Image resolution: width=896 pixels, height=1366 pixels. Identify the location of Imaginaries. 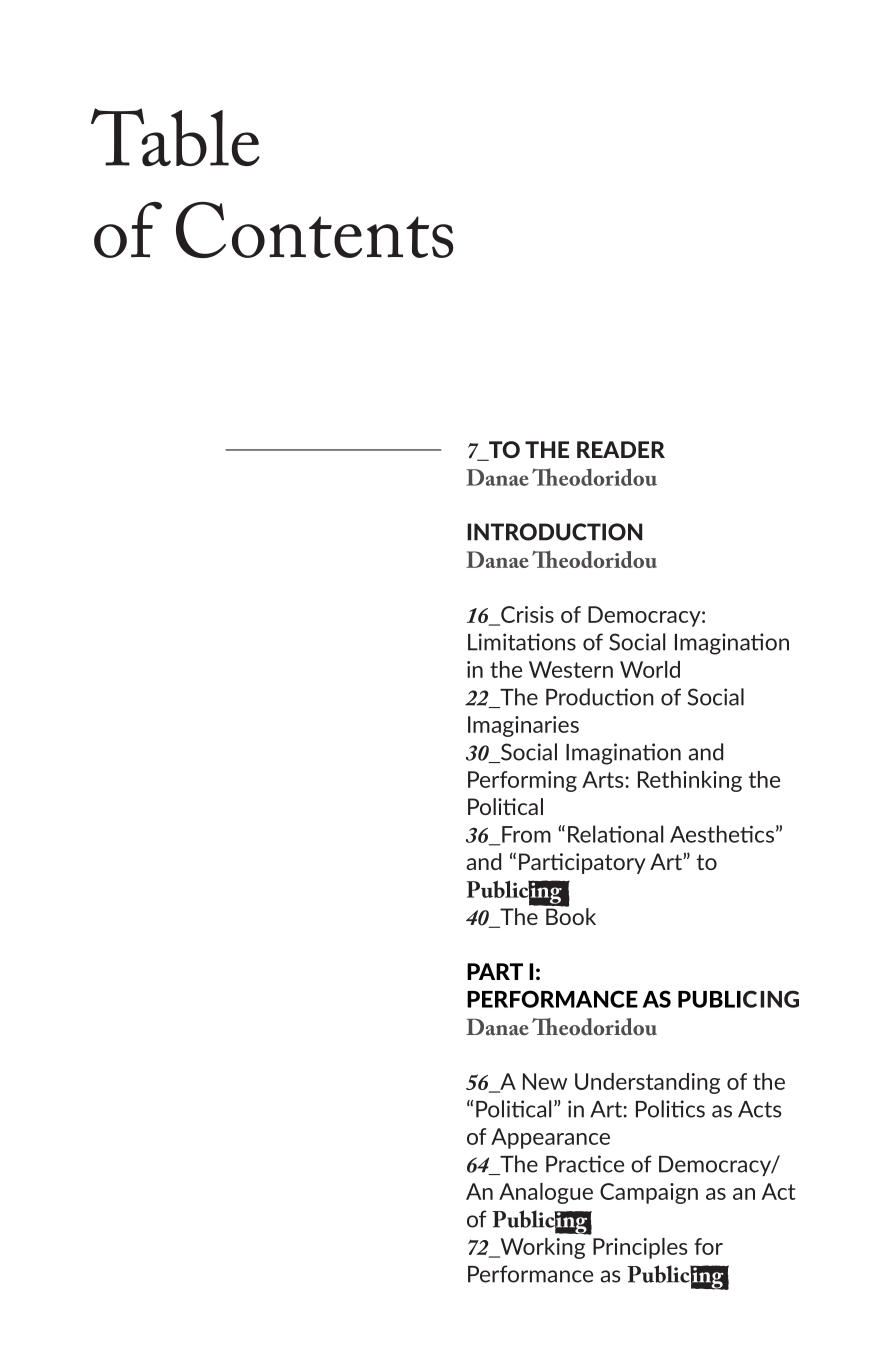
(523, 726).
